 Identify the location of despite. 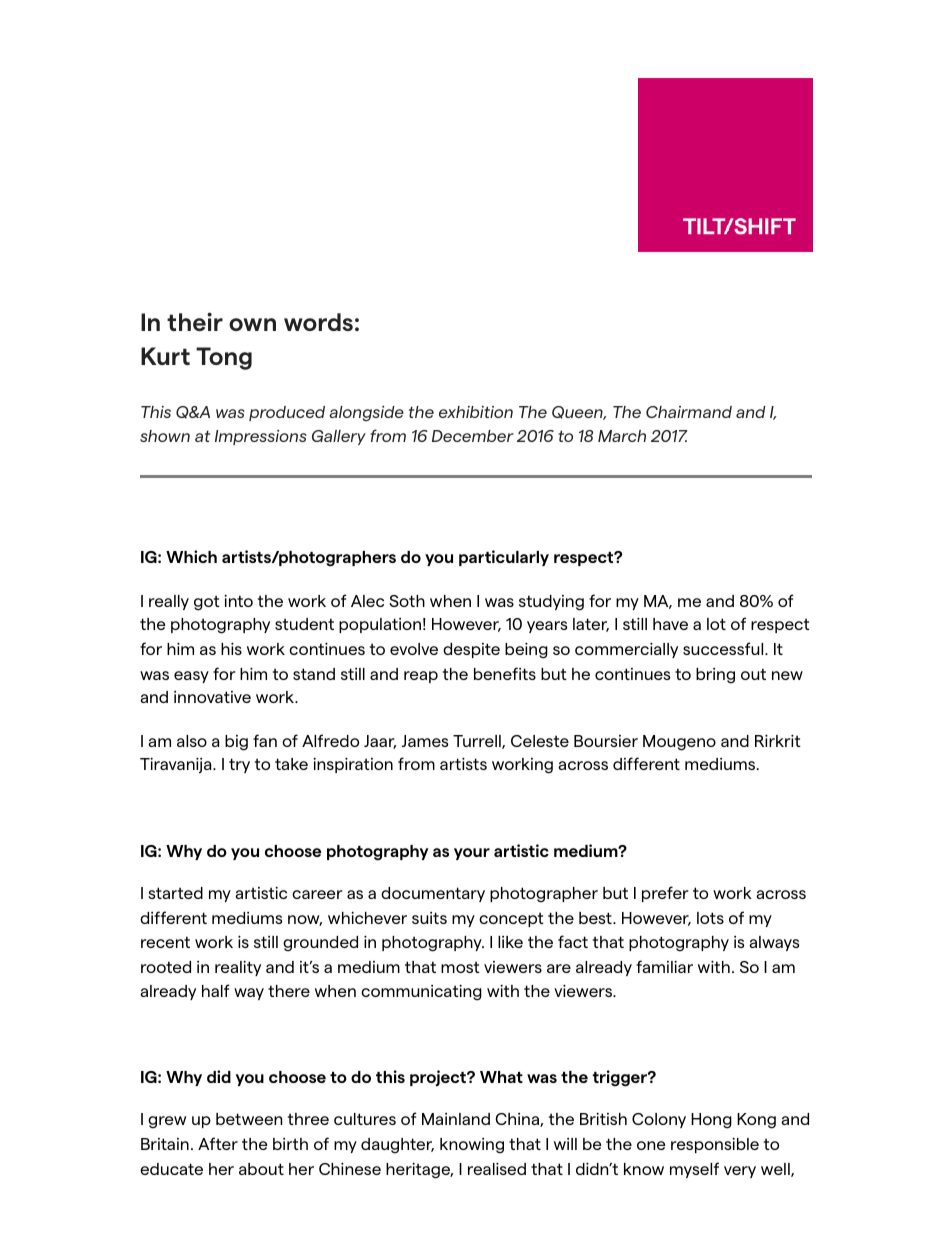
(471, 650).
